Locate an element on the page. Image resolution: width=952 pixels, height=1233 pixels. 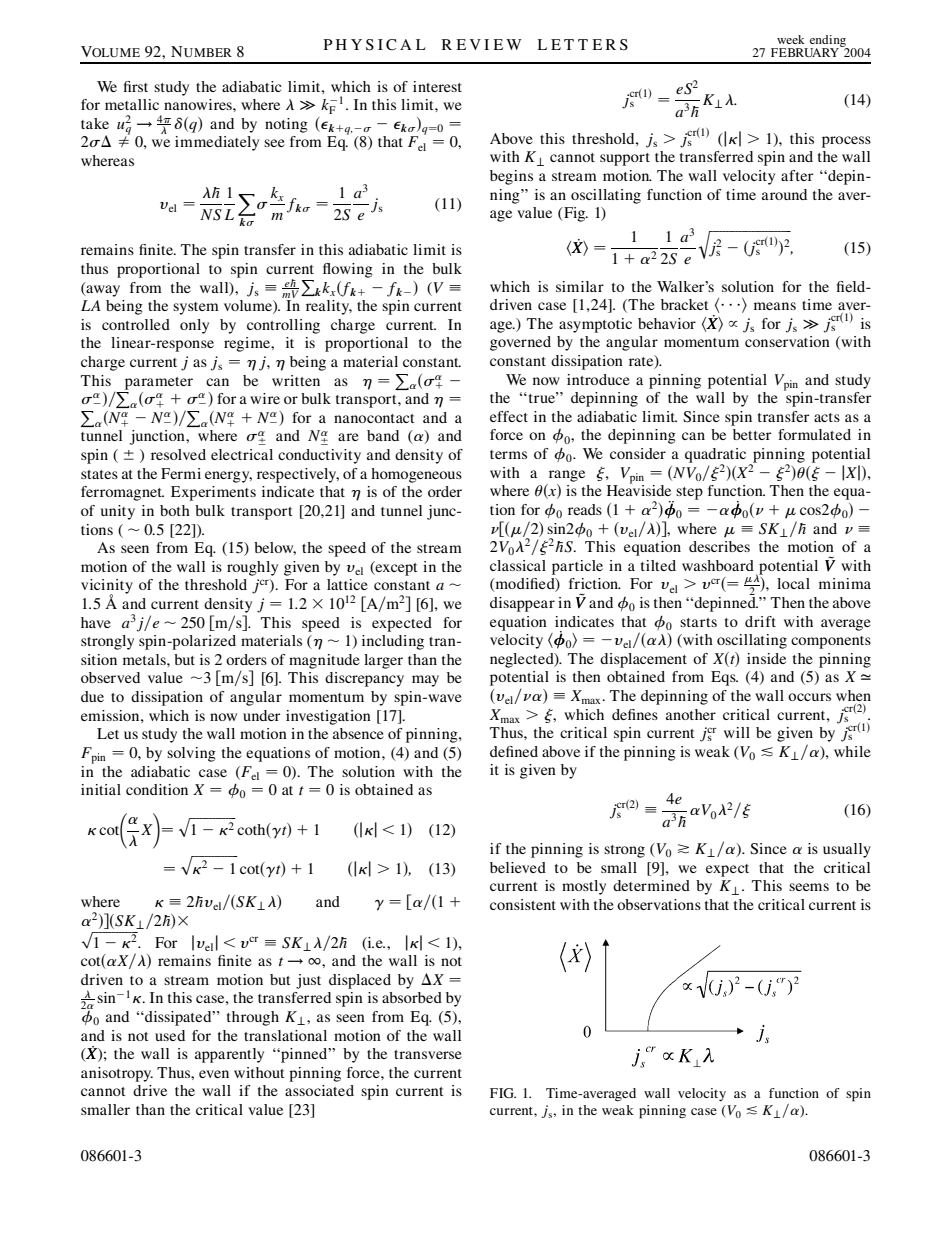
interest is located at coordinates (437, 86).
